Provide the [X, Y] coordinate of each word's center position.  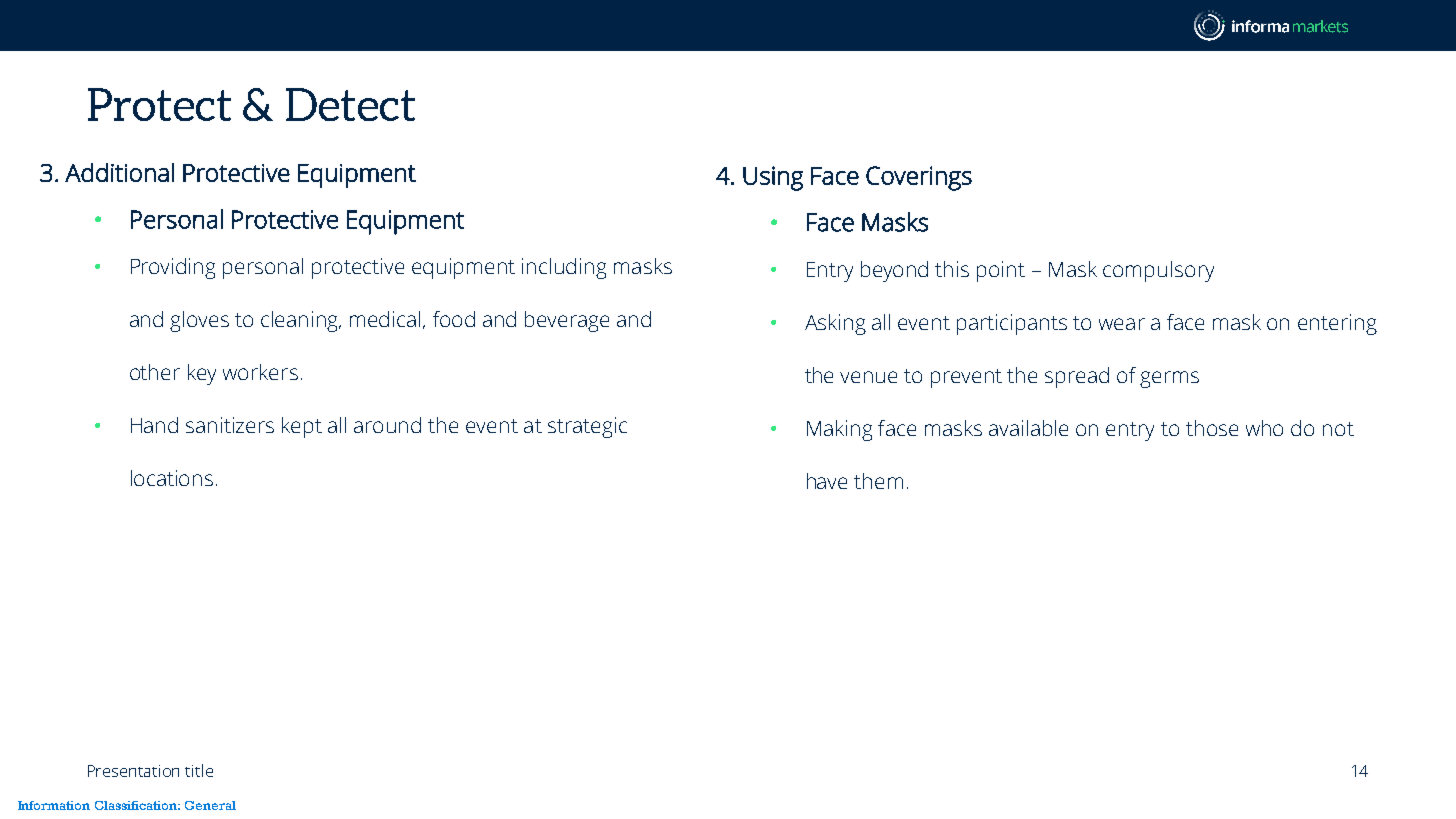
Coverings [919, 178]
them [878, 481]
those [1212, 428]
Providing [173, 268]
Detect [350, 104]
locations [172, 478]
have [827, 481]
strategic [587, 427]
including [564, 268]
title [199, 770]
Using [773, 178]
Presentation [133, 771]
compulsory [1158, 271]
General [210, 805]
